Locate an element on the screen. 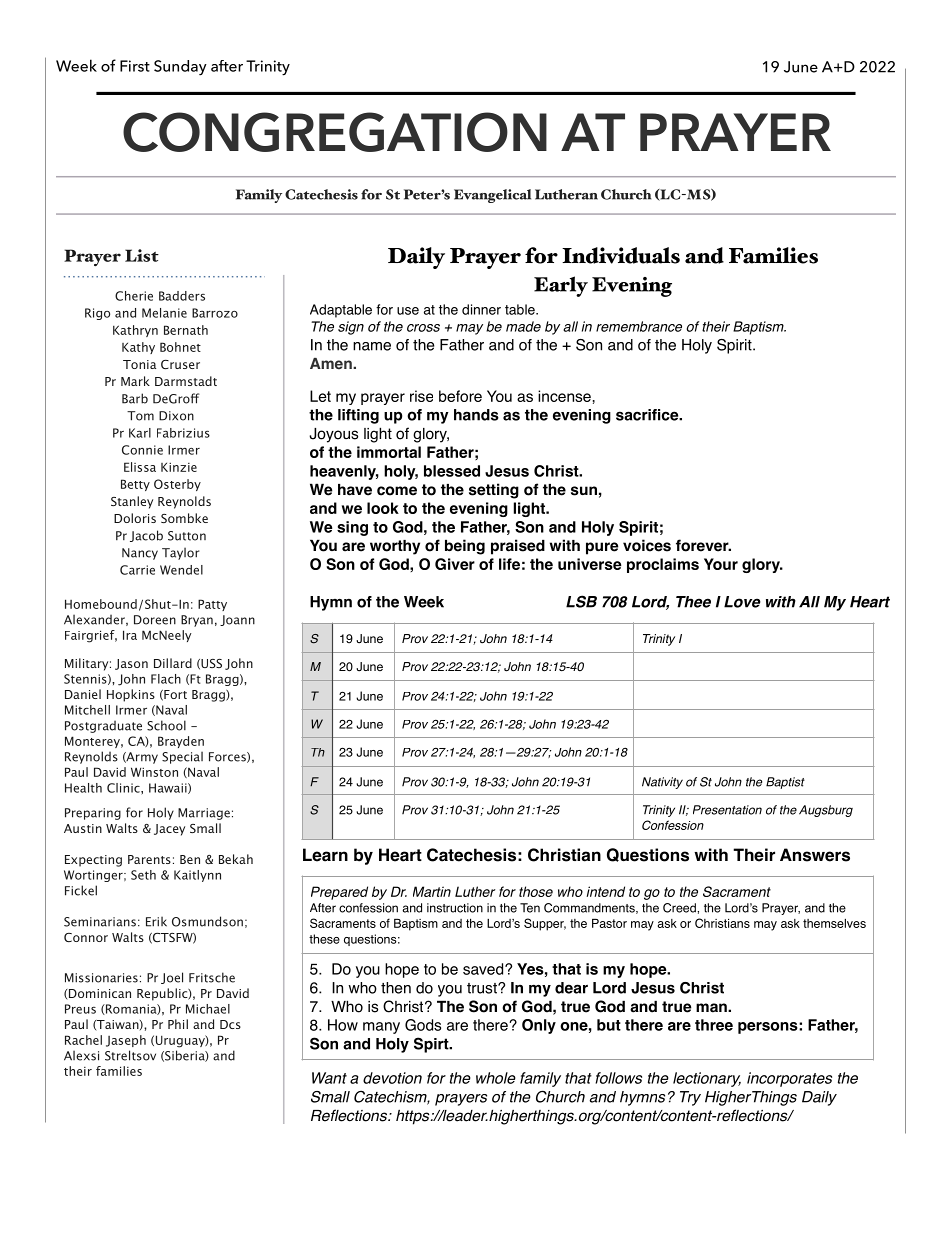 The width and height of the screenshot is (952, 1233). Martin is located at coordinates (432, 891).
